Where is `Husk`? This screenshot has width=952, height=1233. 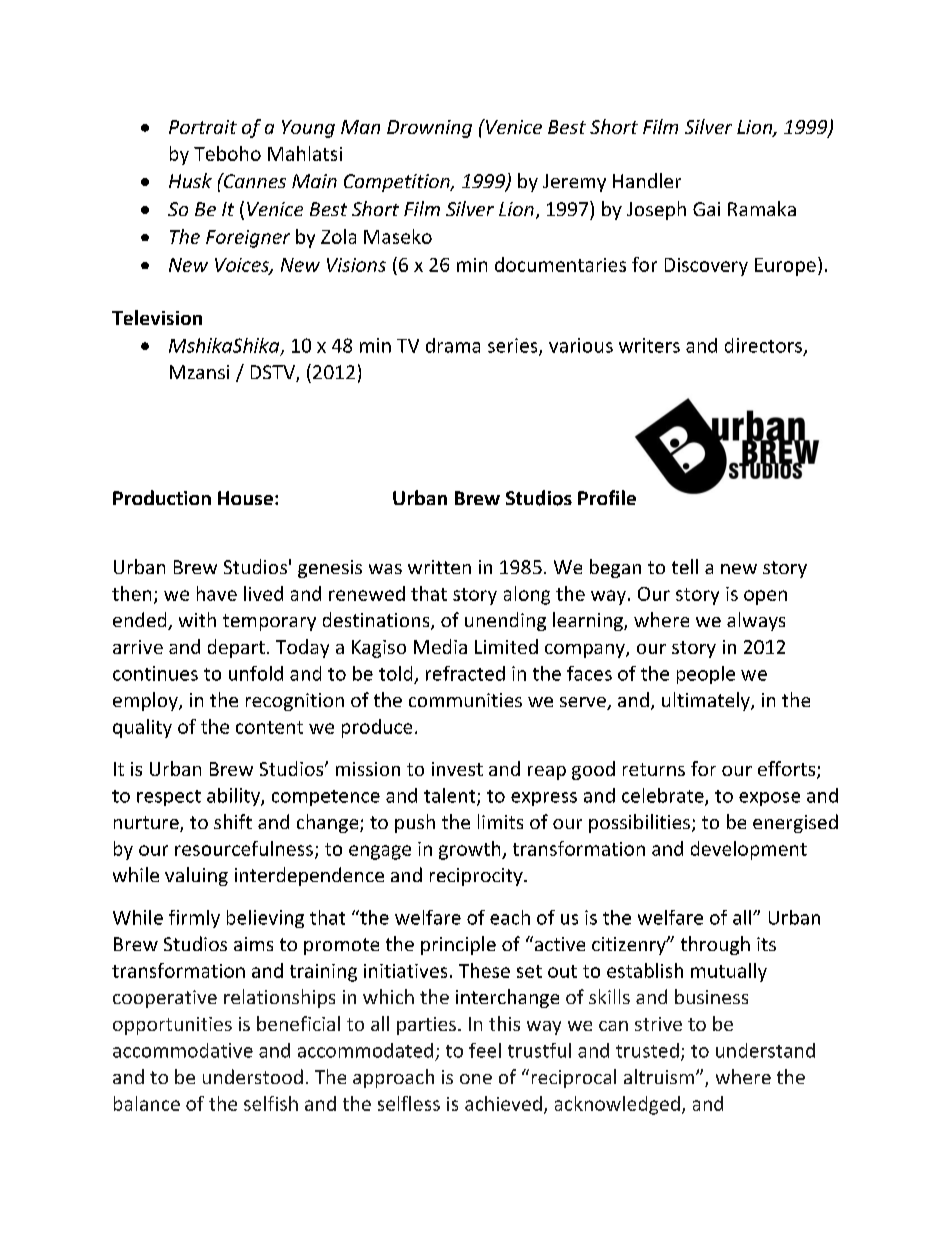
Husk is located at coordinates (190, 180).
